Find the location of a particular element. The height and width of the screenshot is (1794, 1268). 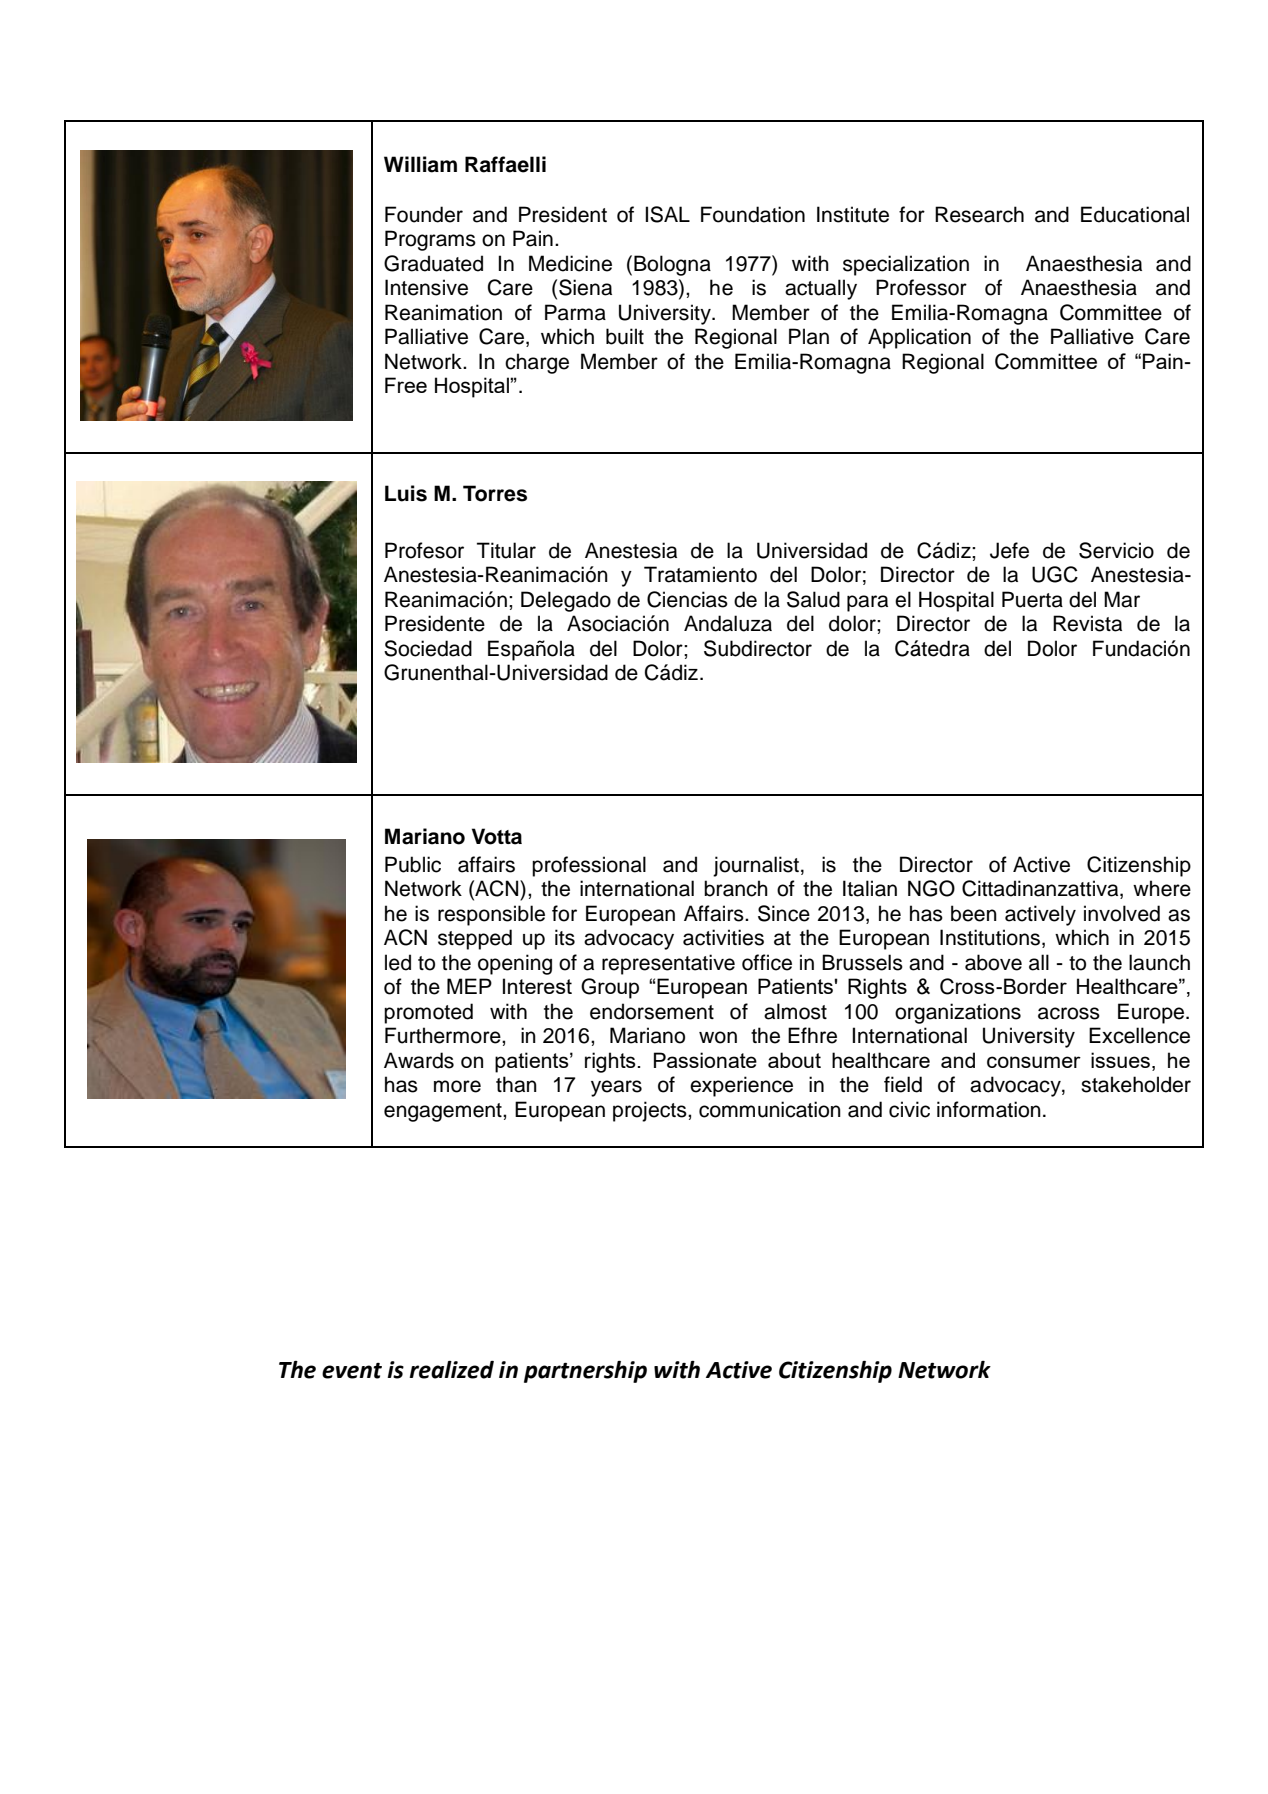

Foundation is located at coordinates (753, 214).
